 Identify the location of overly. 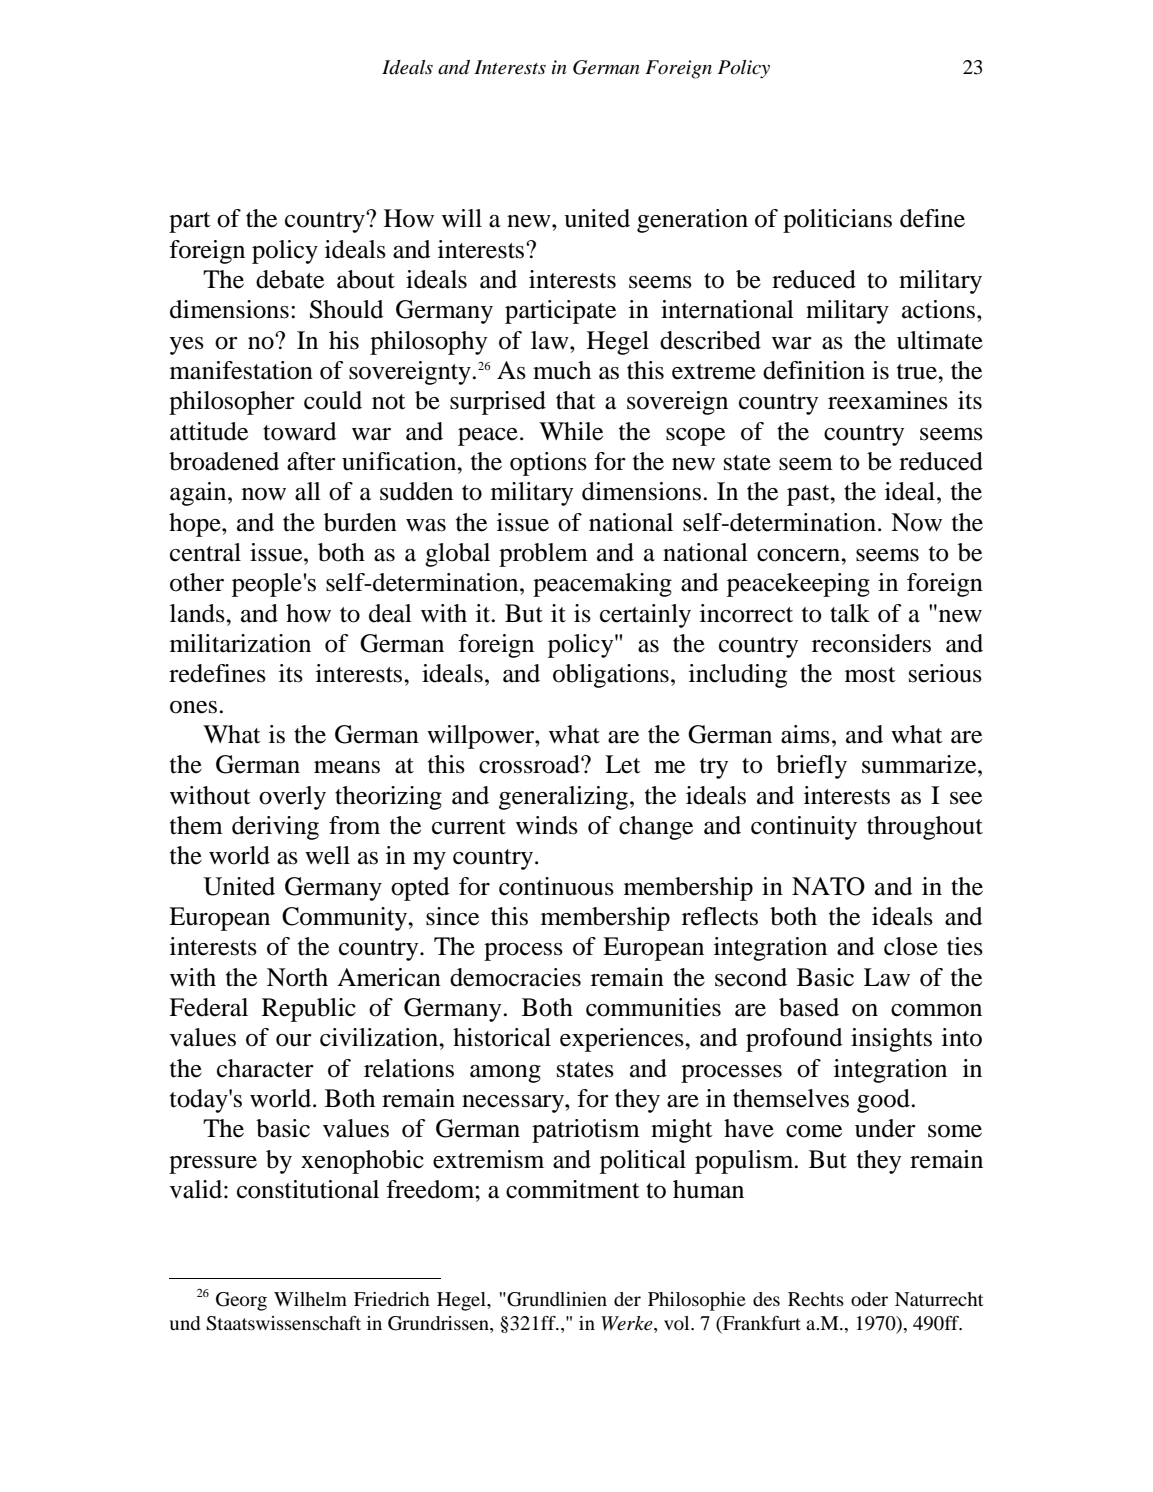
(292, 798).
